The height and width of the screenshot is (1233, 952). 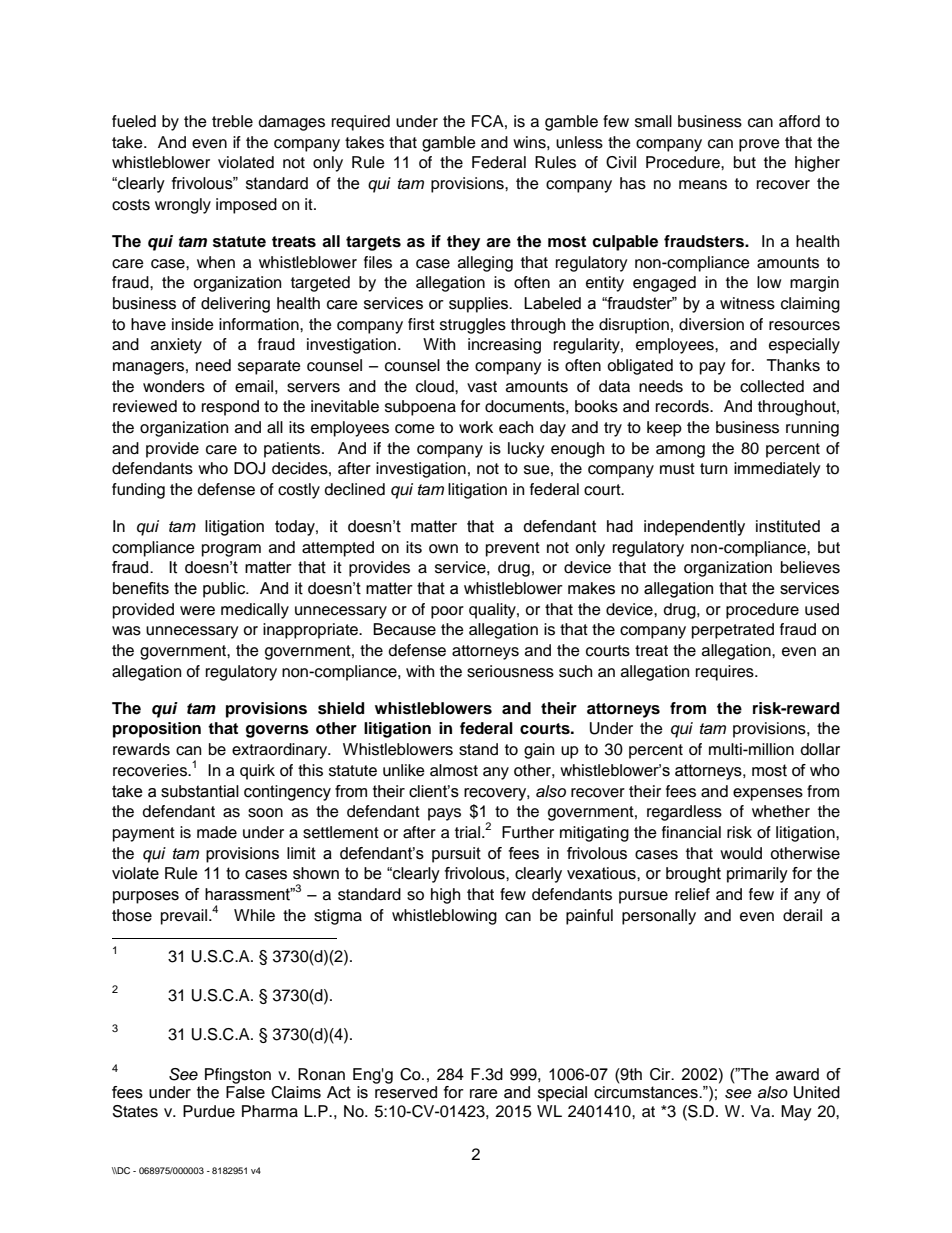 What do you see at coordinates (797, 1074) in the screenshot?
I see `award` at bounding box center [797, 1074].
